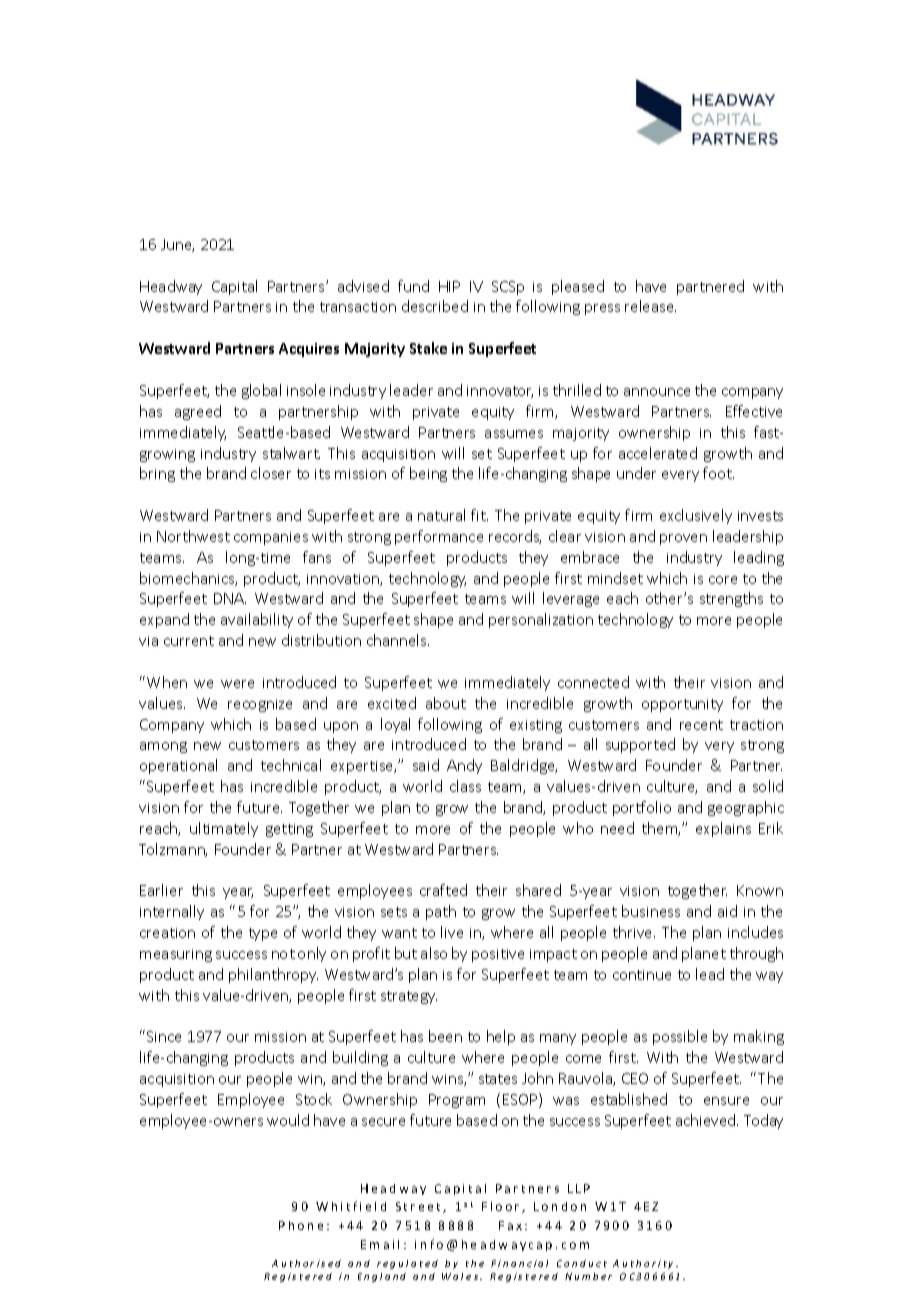 This screenshot has width=924, height=1307. Describe the element at coordinates (446, 703) in the screenshot. I see `about` at that location.
